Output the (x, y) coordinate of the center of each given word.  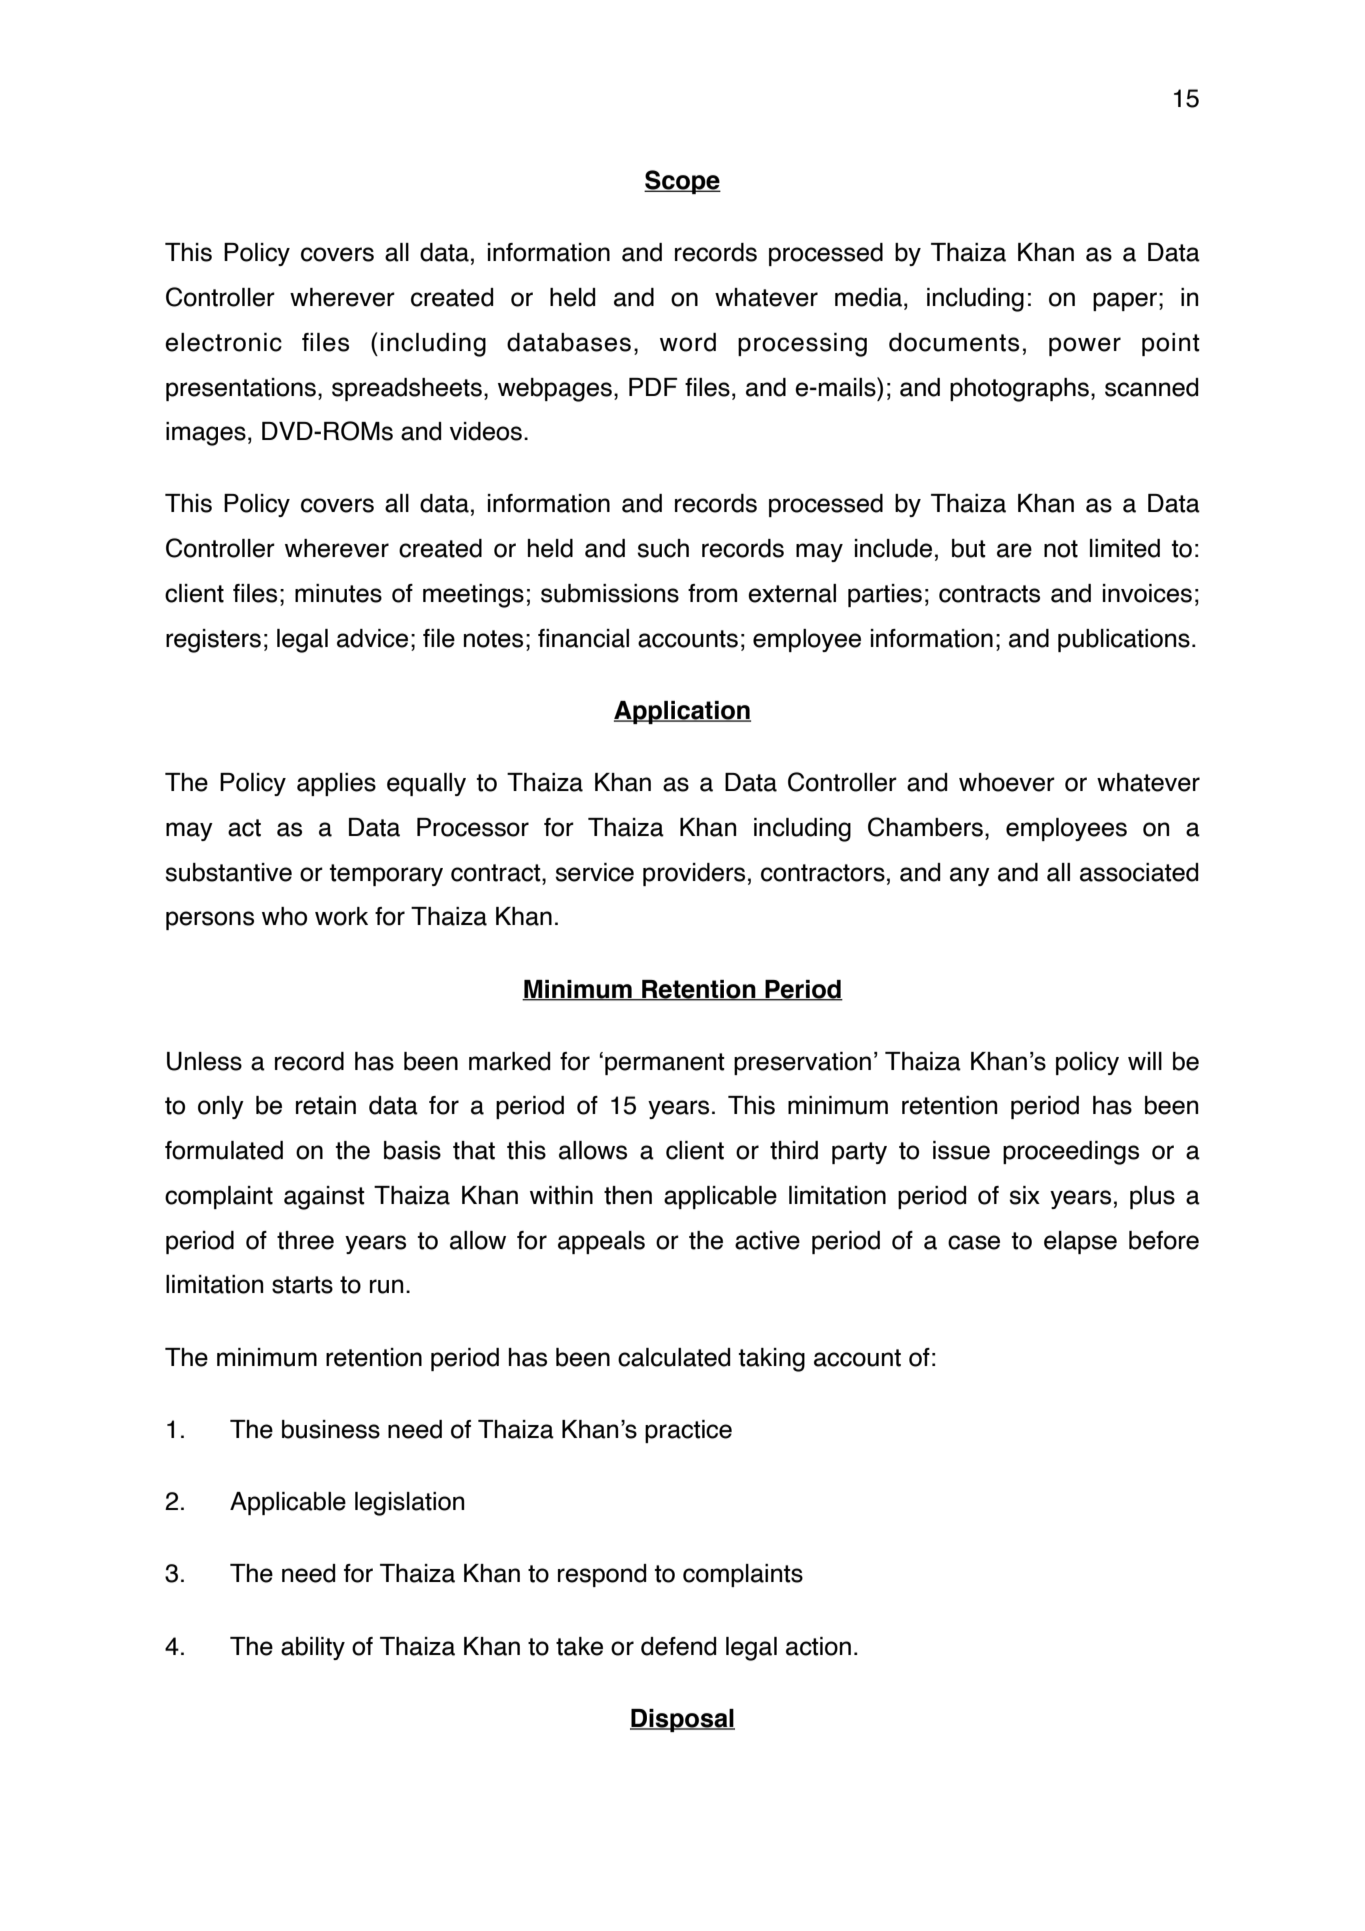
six (1024, 1195)
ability (313, 1648)
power (1085, 346)
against (324, 1198)
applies (336, 784)
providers (694, 874)
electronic (223, 342)
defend (678, 1646)
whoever (1007, 782)
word (688, 342)
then (628, 1195)
